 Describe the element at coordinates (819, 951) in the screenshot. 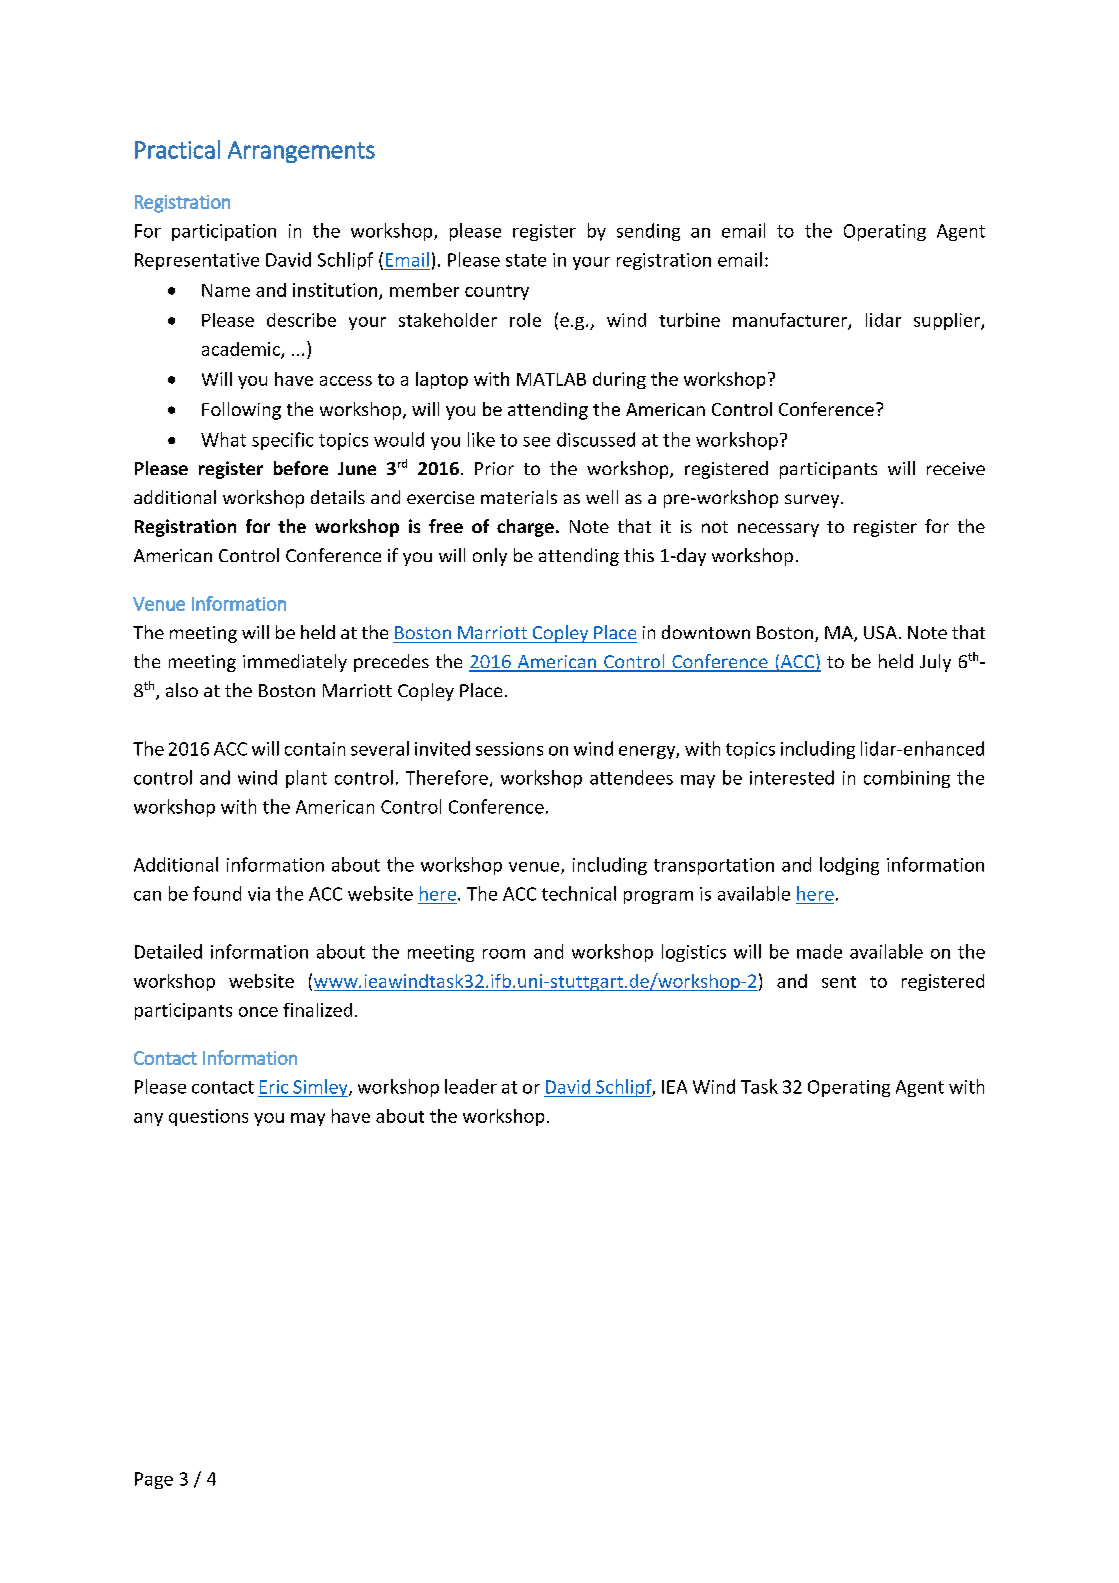

I see `made` at that location.
